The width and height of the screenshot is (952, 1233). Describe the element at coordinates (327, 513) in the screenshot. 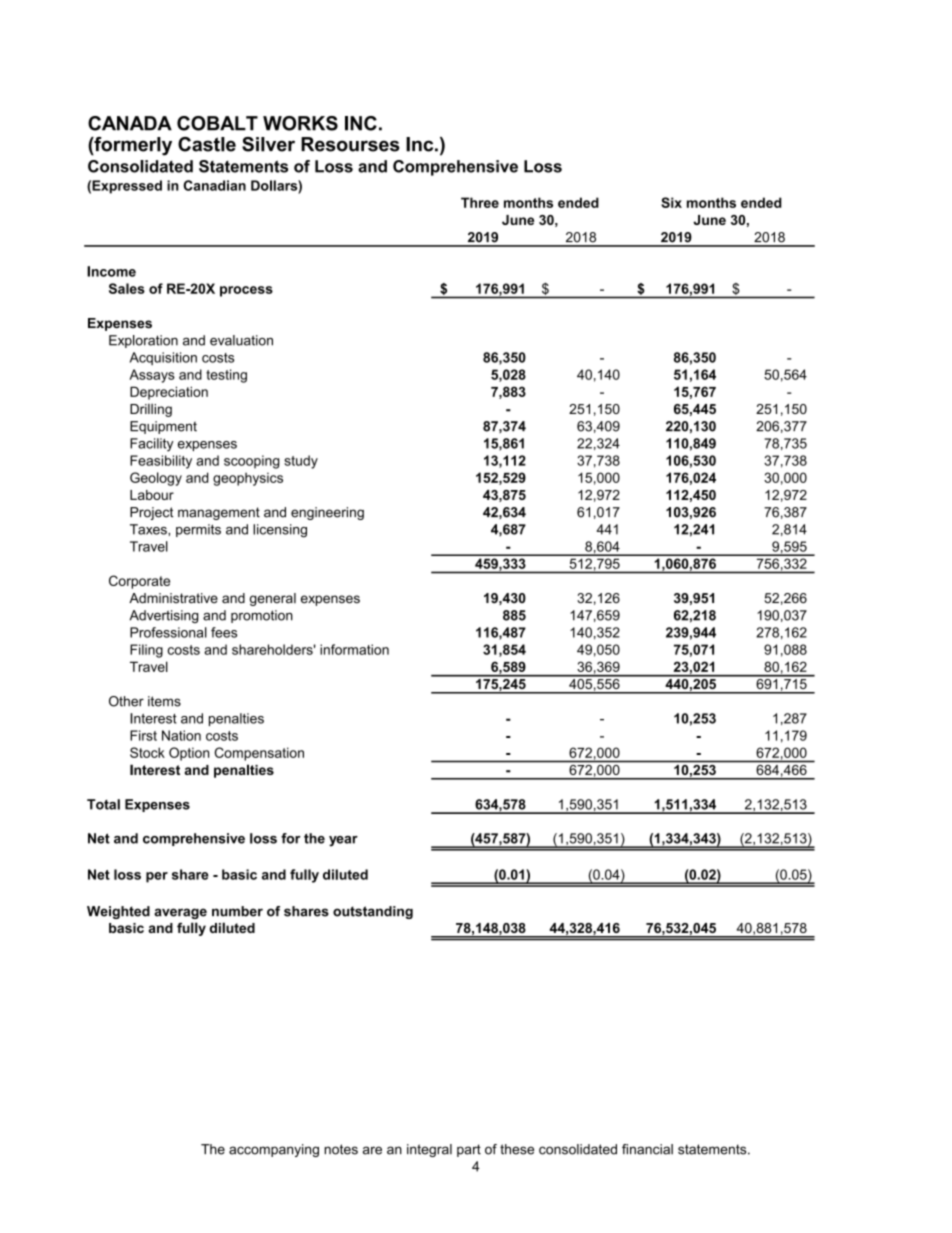

I see `engineering` at that location.
